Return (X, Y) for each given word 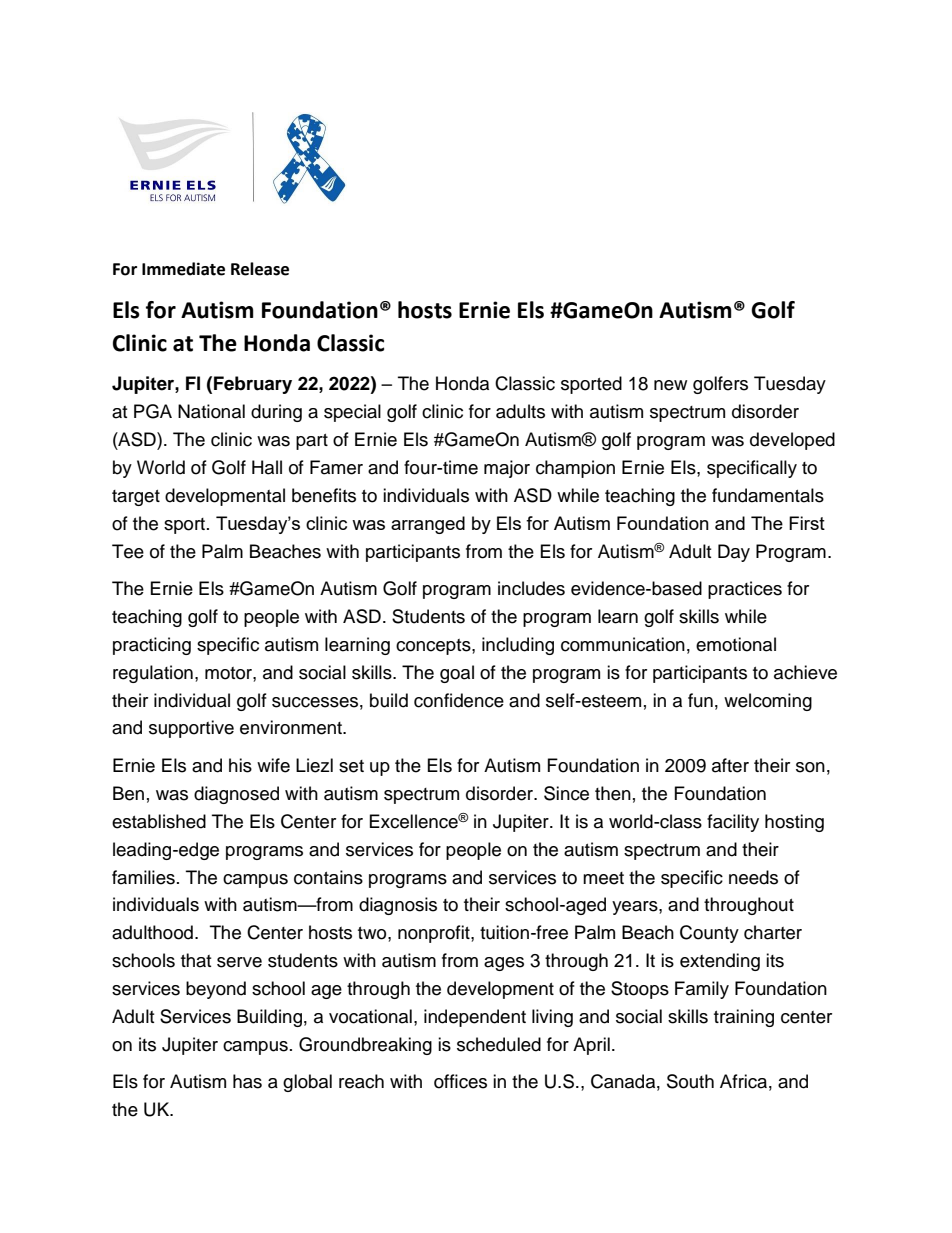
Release (260, 269)
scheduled (499, 1044)
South (690, 1081)
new (670, 385)
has (247, 1081)
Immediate (183, 269)
